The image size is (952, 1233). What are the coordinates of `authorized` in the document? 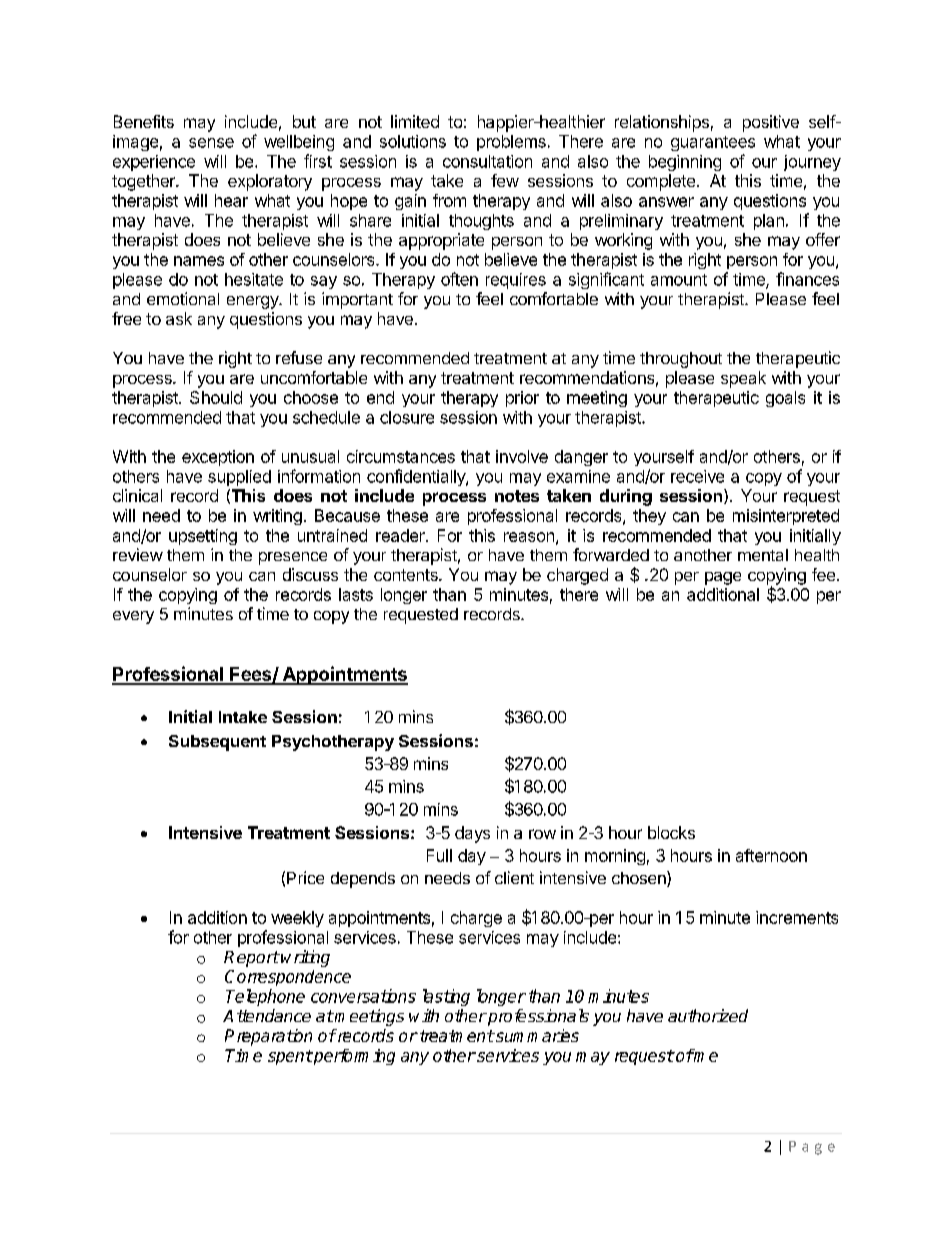 It's located at (708, 1015).
